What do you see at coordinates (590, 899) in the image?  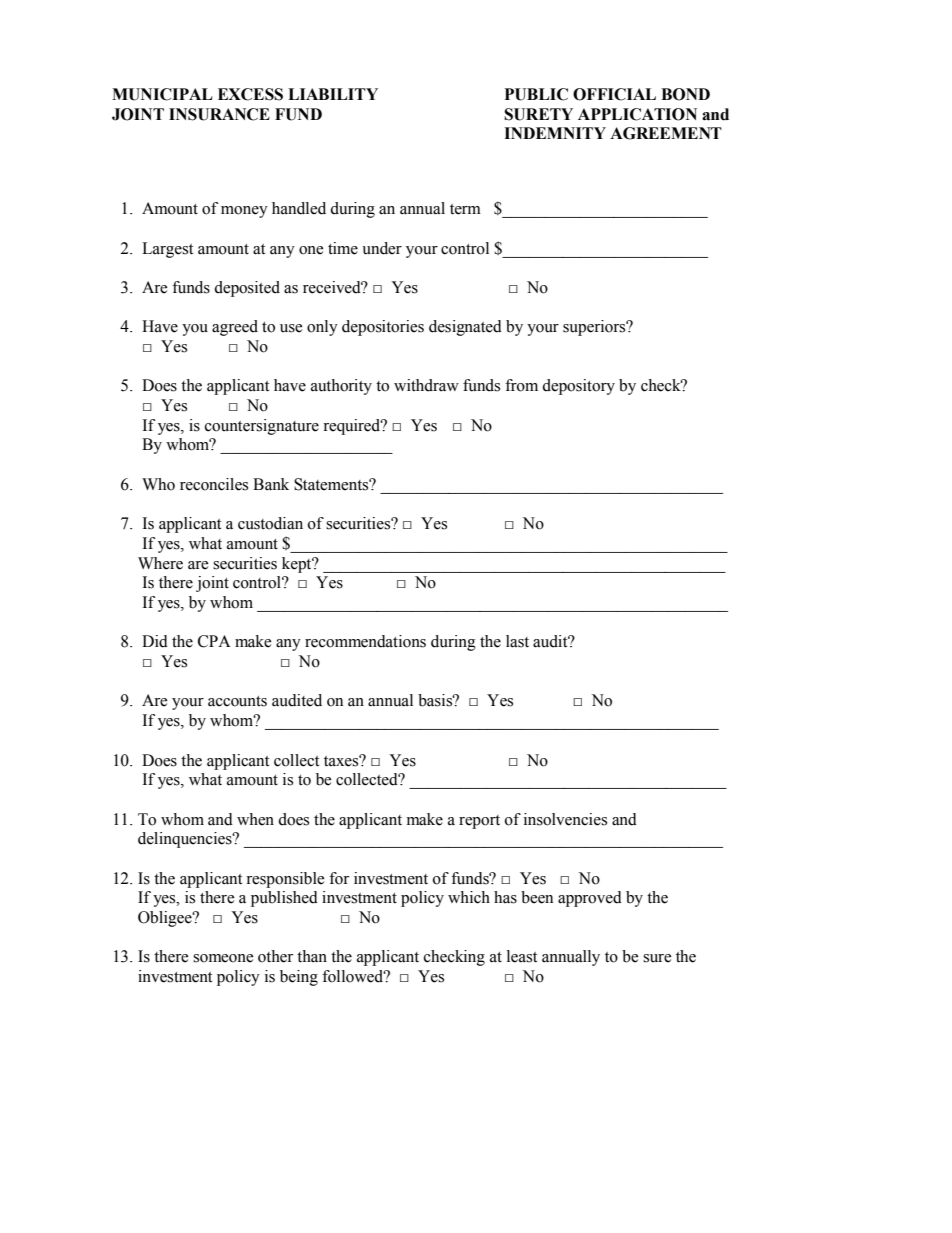 I see `approved` at bounding box center [590, 899].
